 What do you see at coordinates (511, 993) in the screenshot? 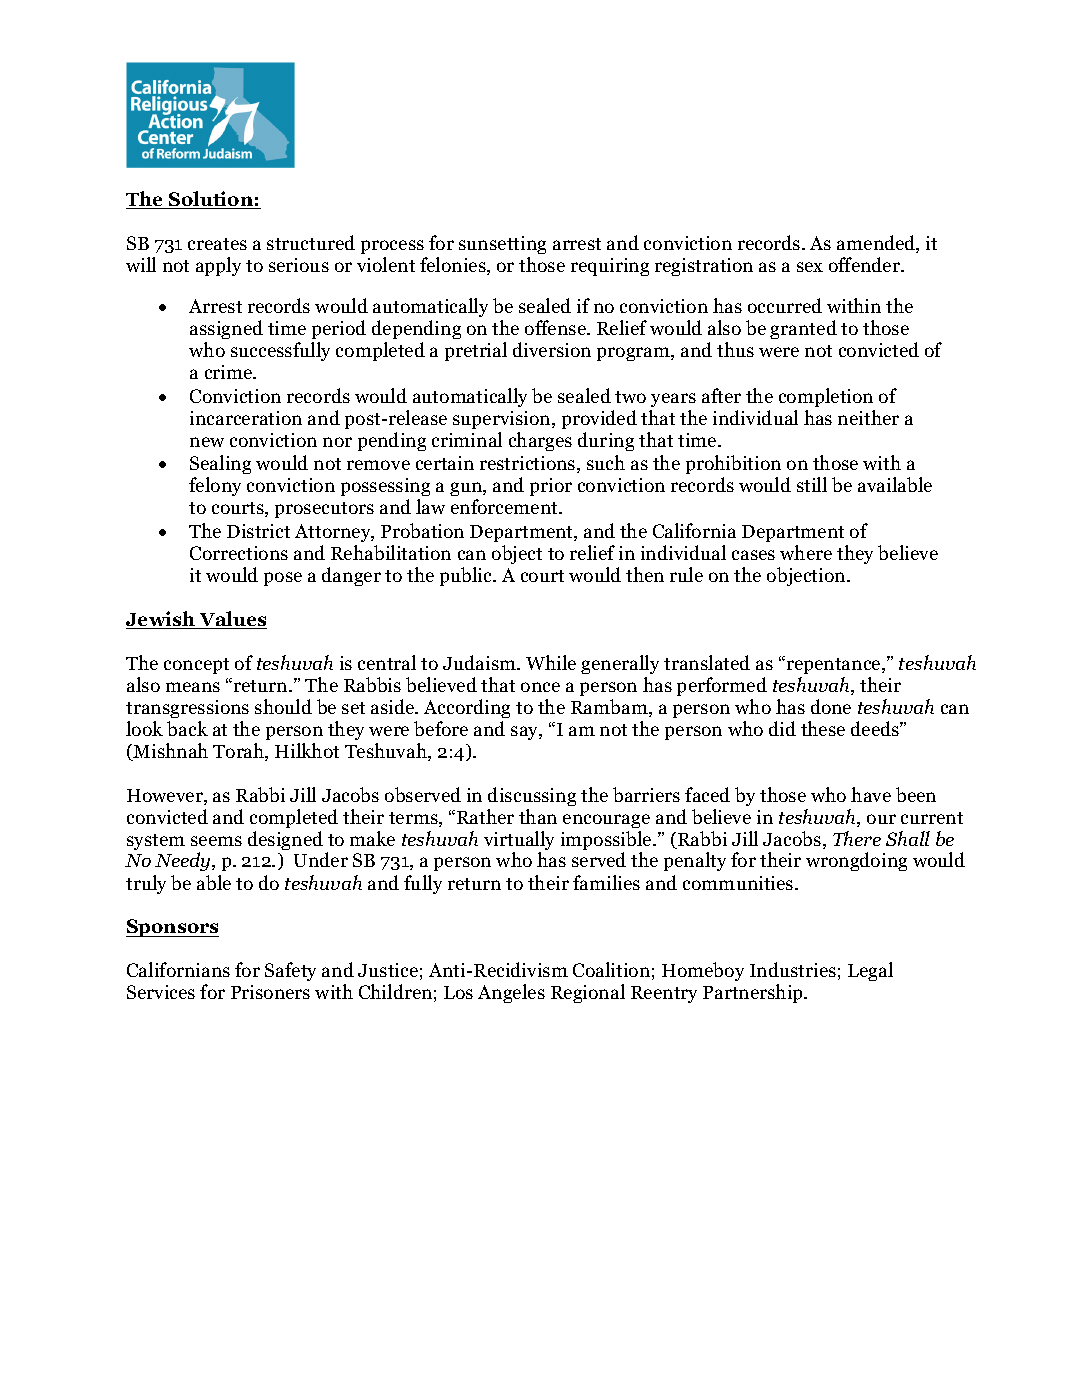
I see `Angeles` at bounding box center [511, 993].
